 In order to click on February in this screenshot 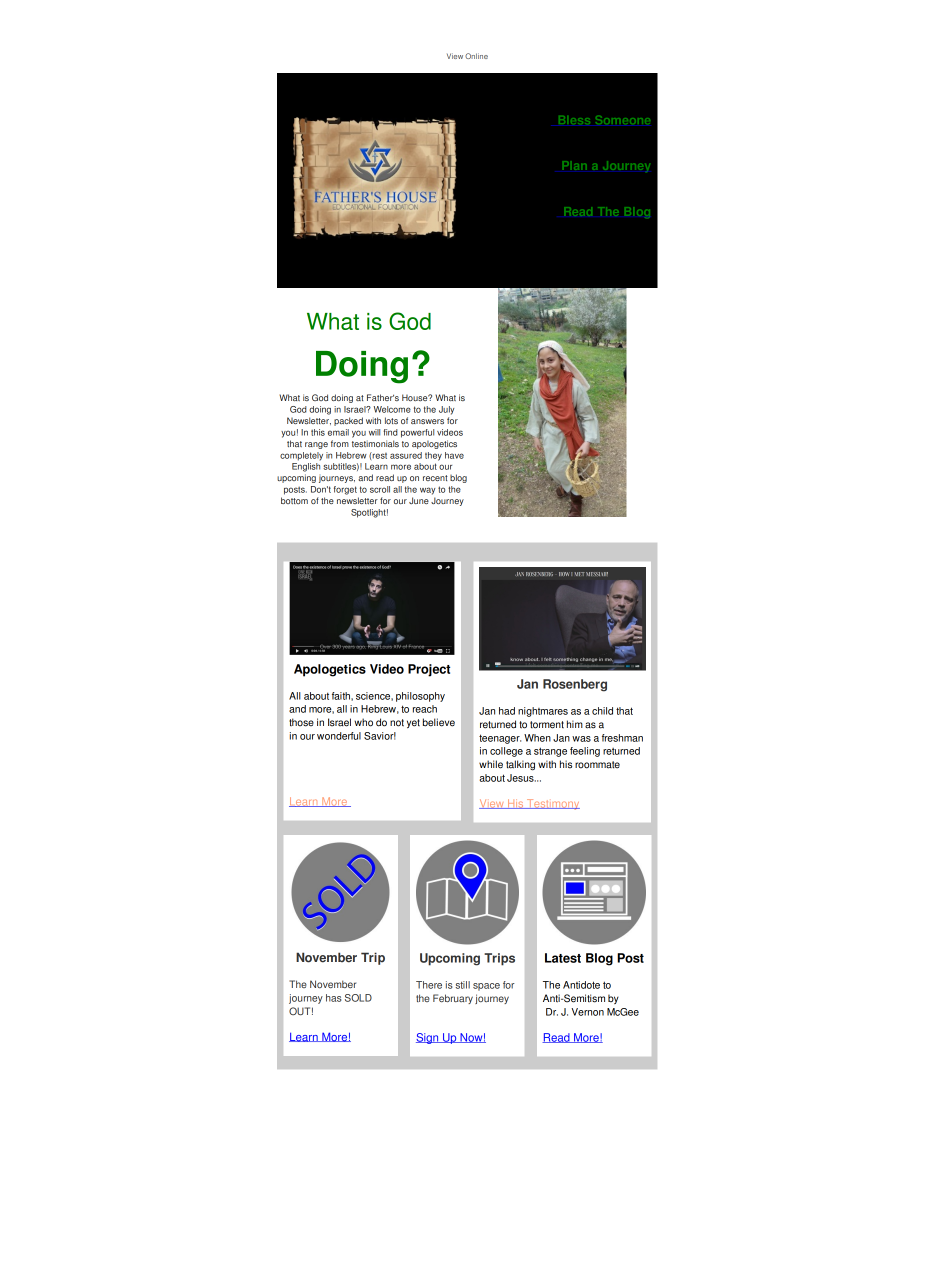, I will do `click(453, 999)`.
